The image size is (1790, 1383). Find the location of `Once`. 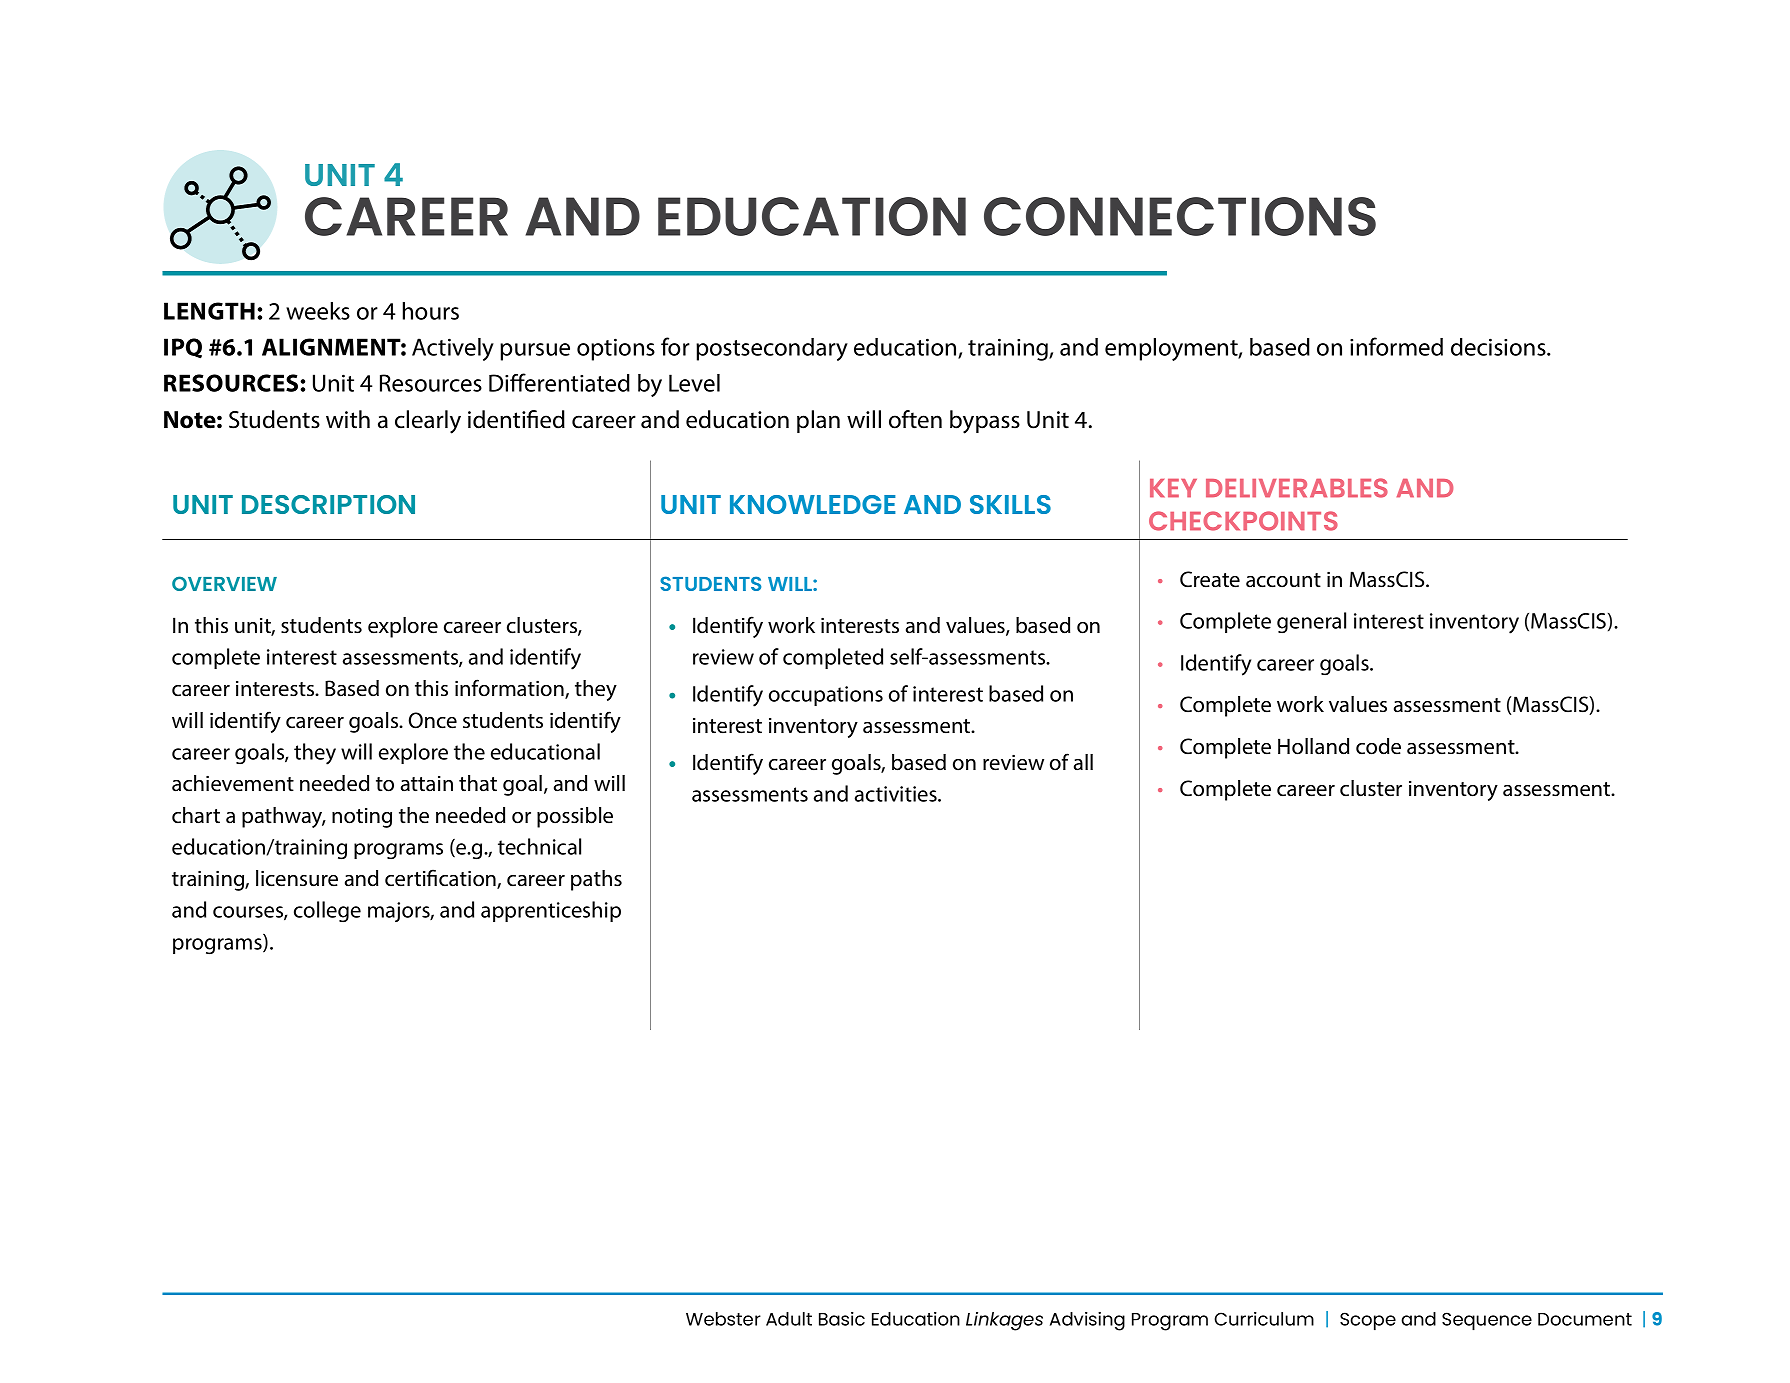

Once is located at coordinates (433, 720).
